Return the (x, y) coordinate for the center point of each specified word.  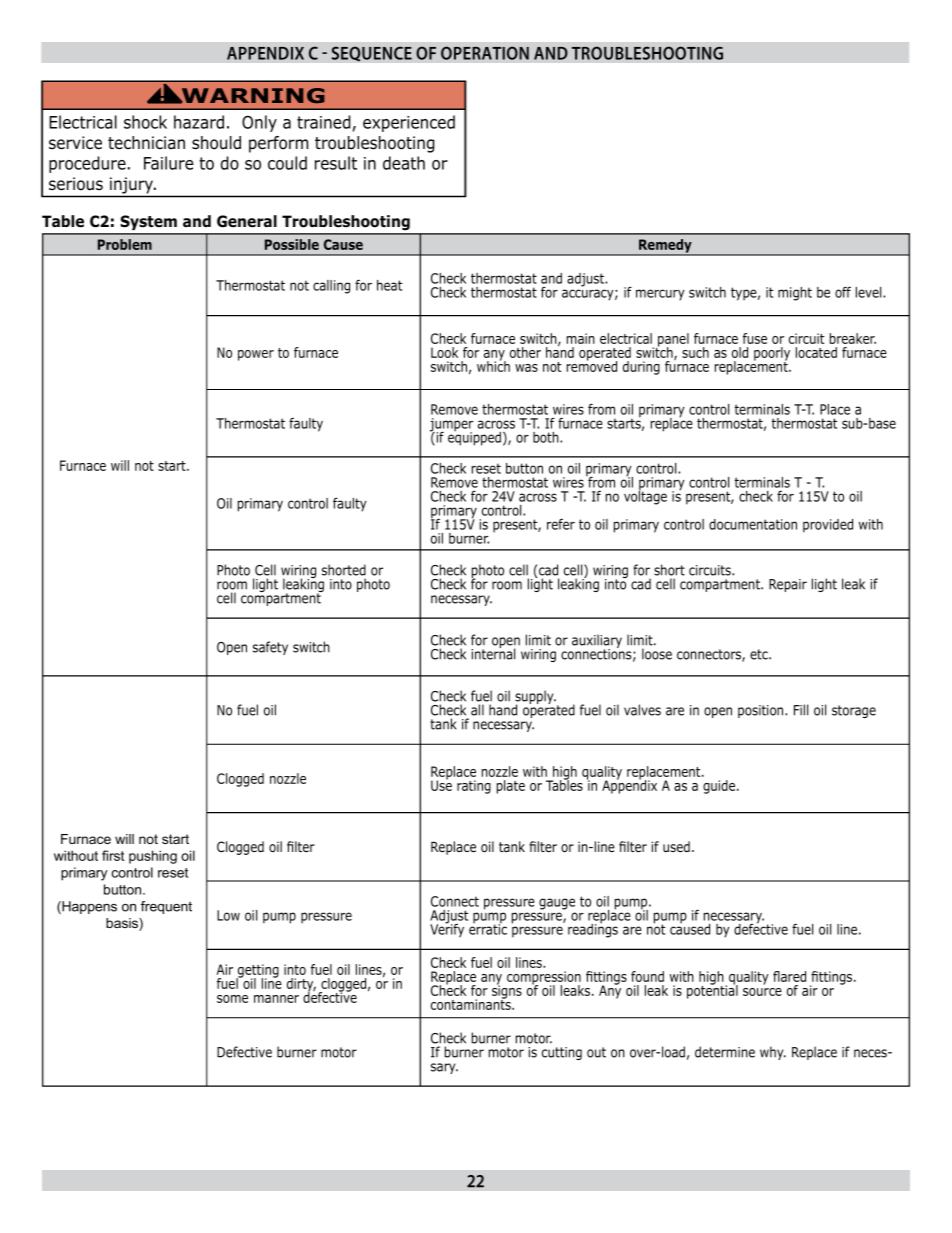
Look (444, 352)
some (232, 999)
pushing (153, 857)
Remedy (665, 247)
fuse (755, 338)
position (762, 711)
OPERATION (485, 53)
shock (145, 122)
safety (270, 648)
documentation (753, 524)
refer (561, 524)
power (256, 355)
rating (474, 787)
